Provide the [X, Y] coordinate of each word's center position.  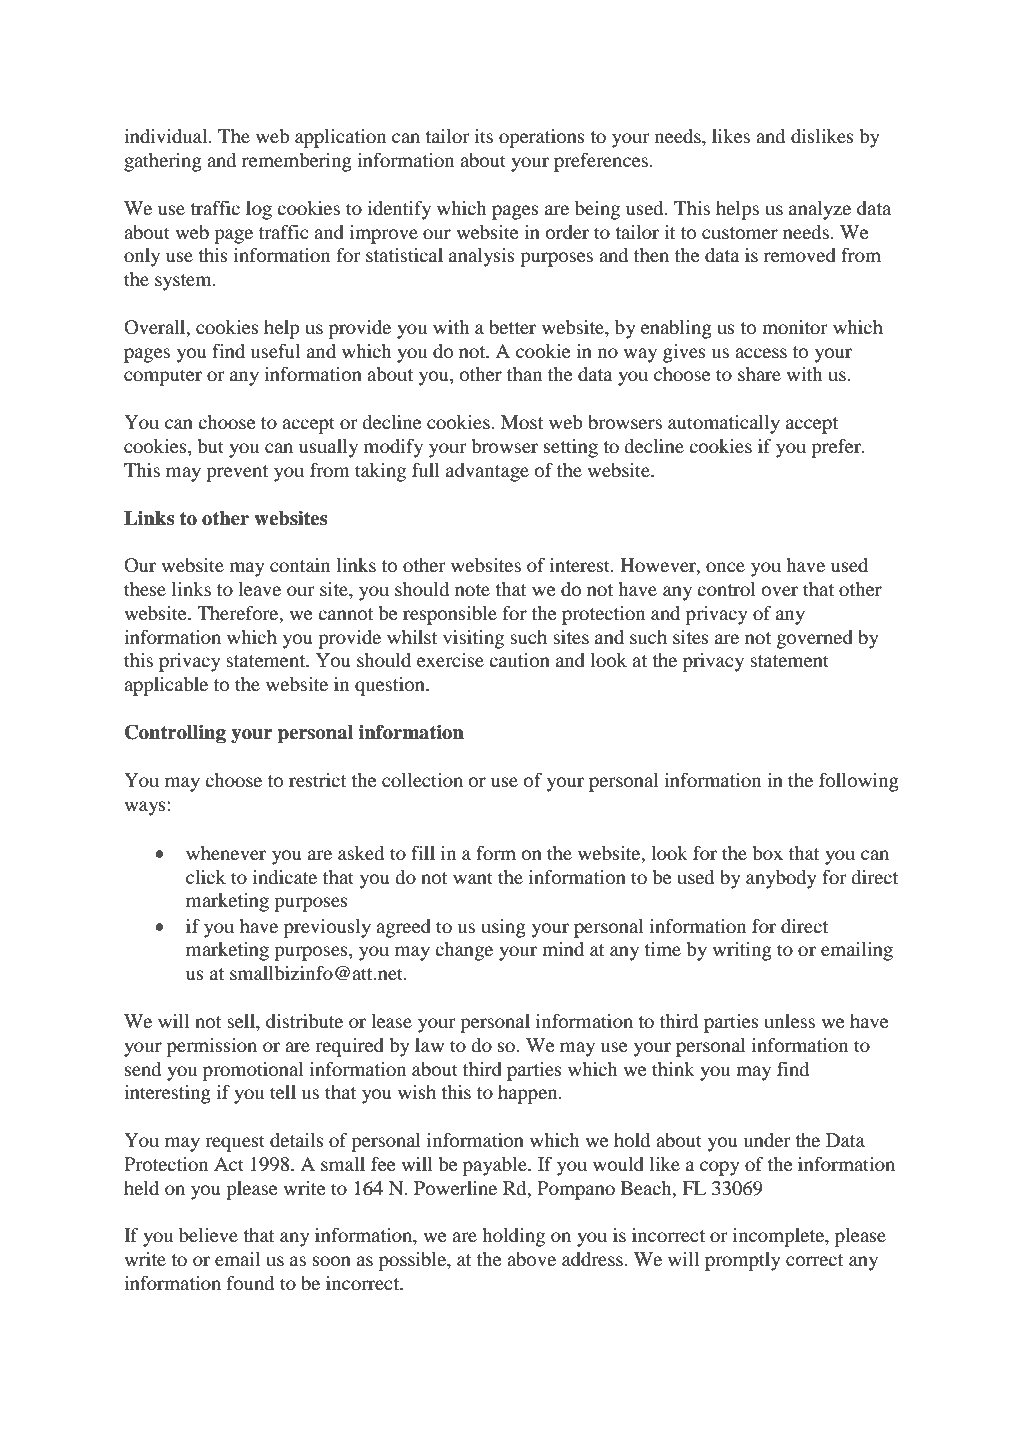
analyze [820, 210]
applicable [166, 686]
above [531, 1259]
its [484, 136]
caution [519, 660]
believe [208, 1235]
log [259, 210]
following [859, 782]
